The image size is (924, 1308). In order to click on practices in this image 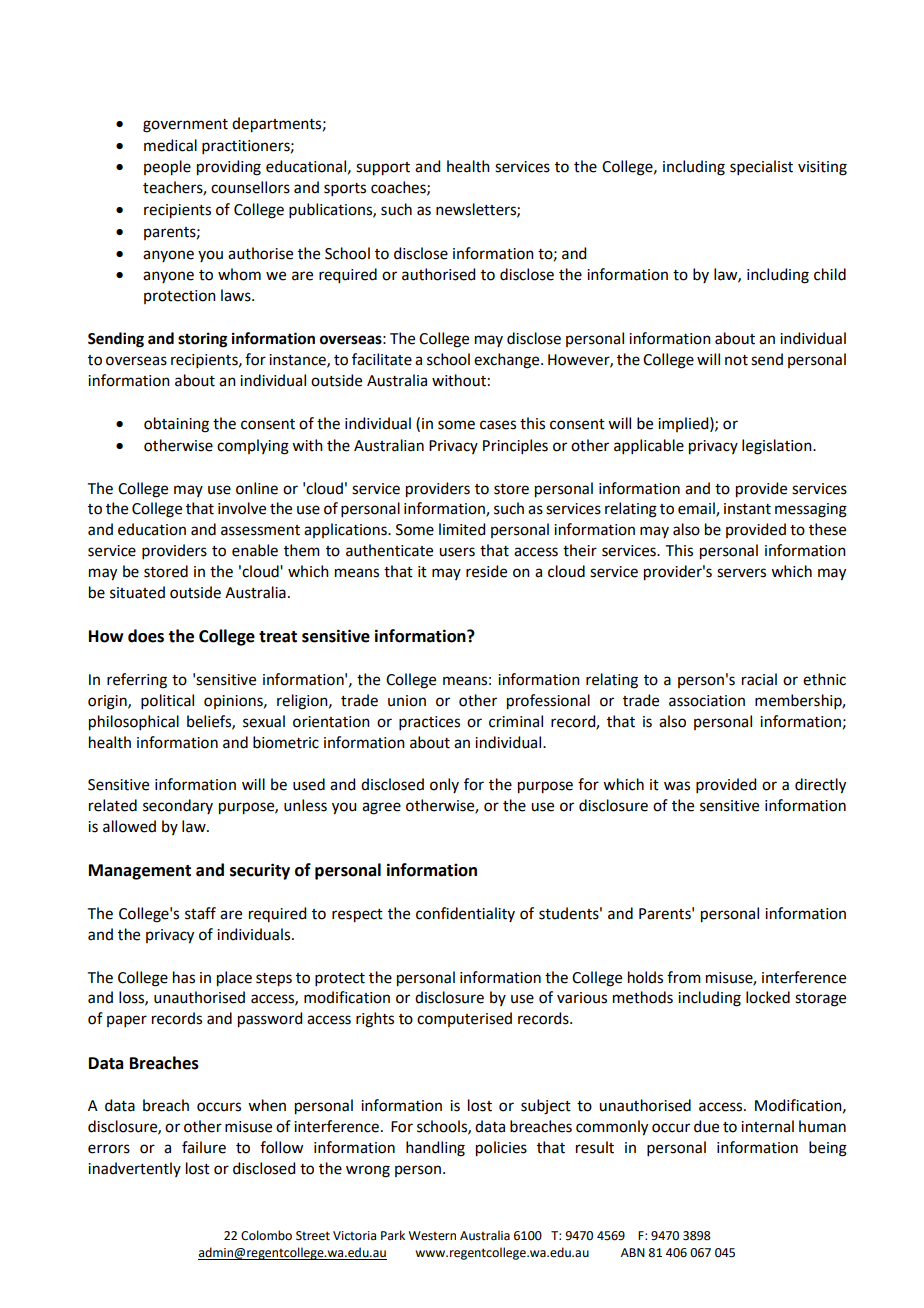, I will do `click(429, 723)`.
